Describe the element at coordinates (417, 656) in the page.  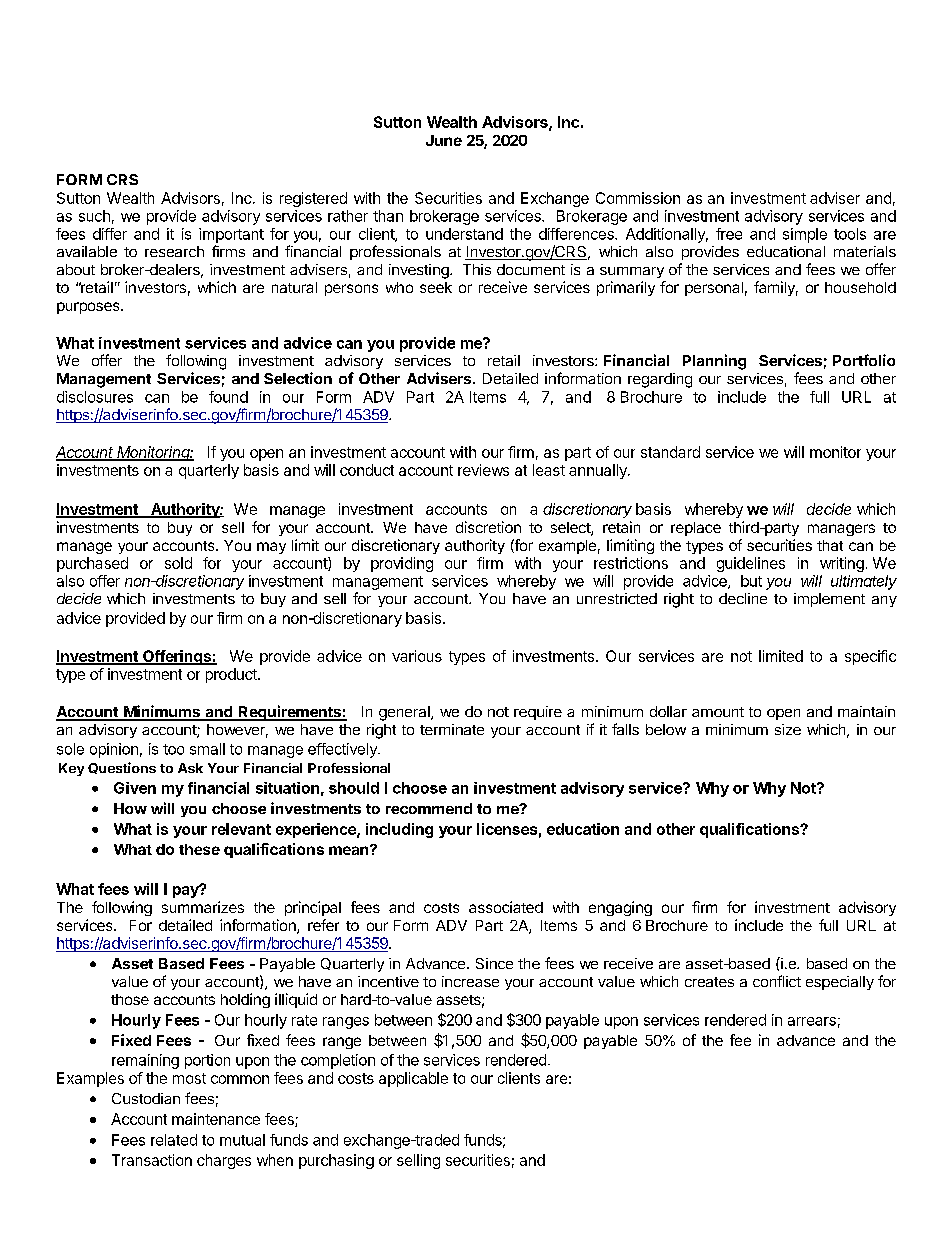
I see `various` at that location.
